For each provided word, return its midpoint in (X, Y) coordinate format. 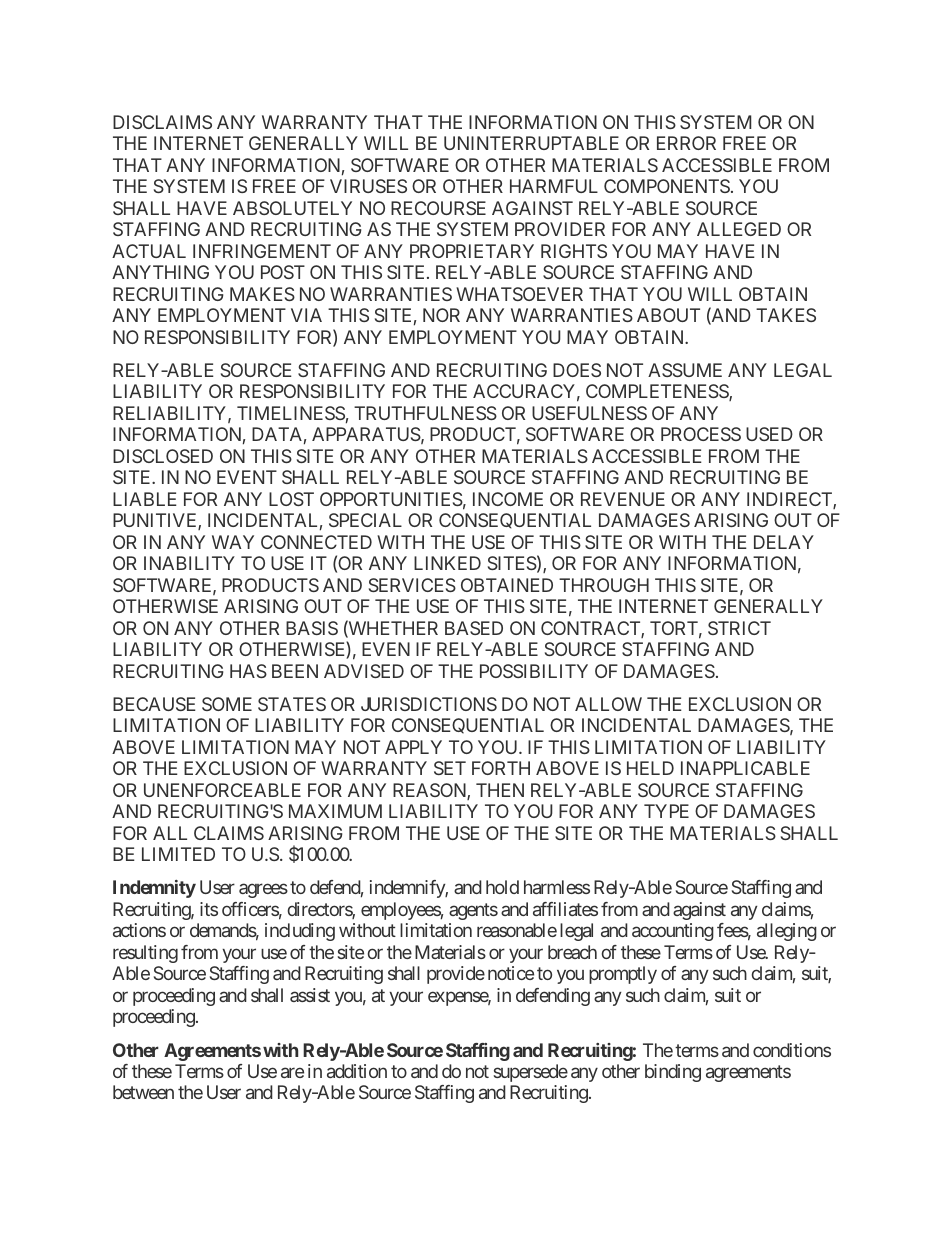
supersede (531, 1073)
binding (673, 1073)
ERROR (686, 143)
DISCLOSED (163, 456)
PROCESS (701, 434)
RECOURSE (438, 208)
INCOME (508, 499)
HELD (650, 768)
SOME (227, 704)
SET (450, 768)
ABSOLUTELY (292, 208)
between (143, 1092)
